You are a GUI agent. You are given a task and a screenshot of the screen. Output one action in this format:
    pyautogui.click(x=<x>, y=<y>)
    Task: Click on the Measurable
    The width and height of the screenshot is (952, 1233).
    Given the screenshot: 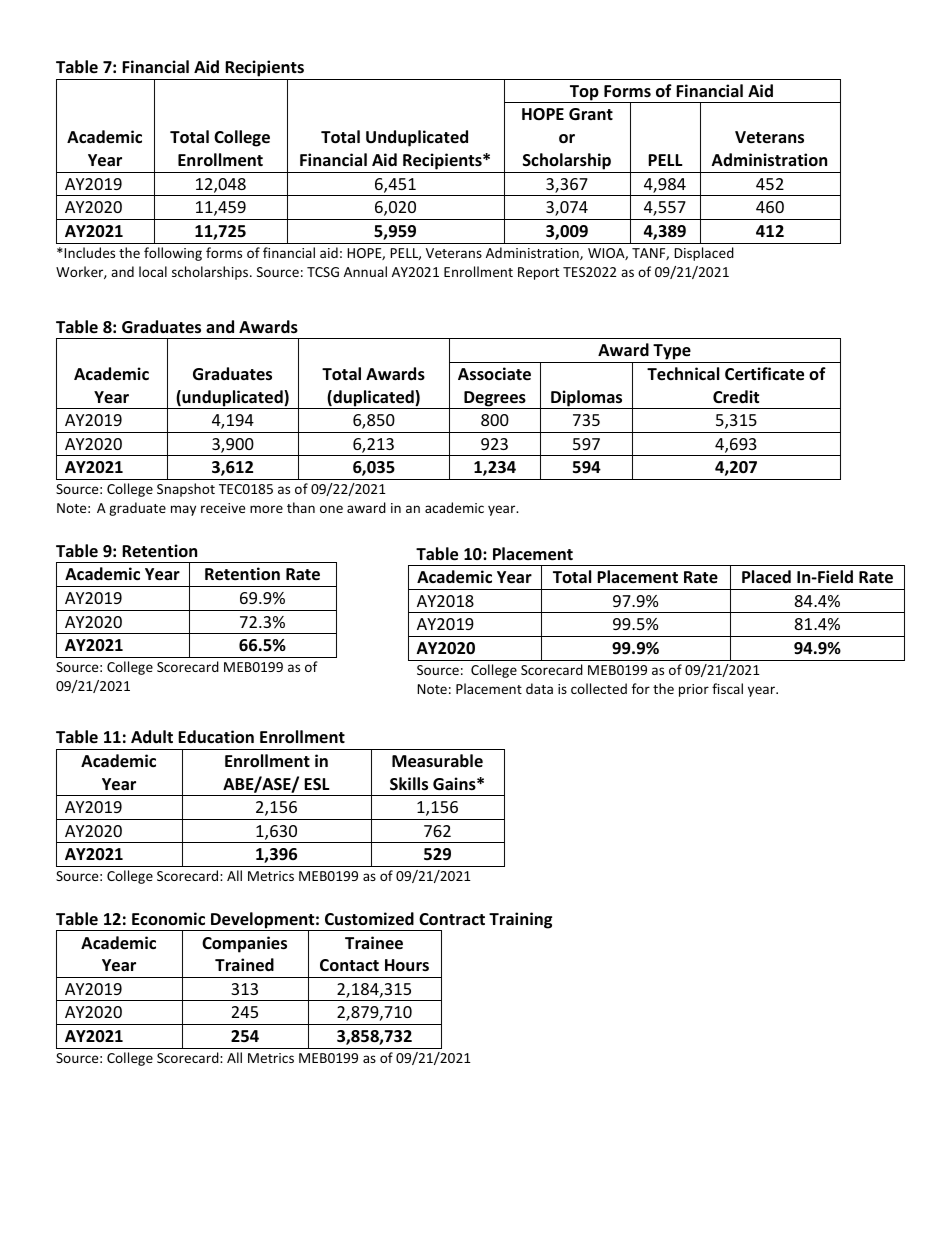 What is the action you would take?
    pyautogui.click(x=437, y=761)
